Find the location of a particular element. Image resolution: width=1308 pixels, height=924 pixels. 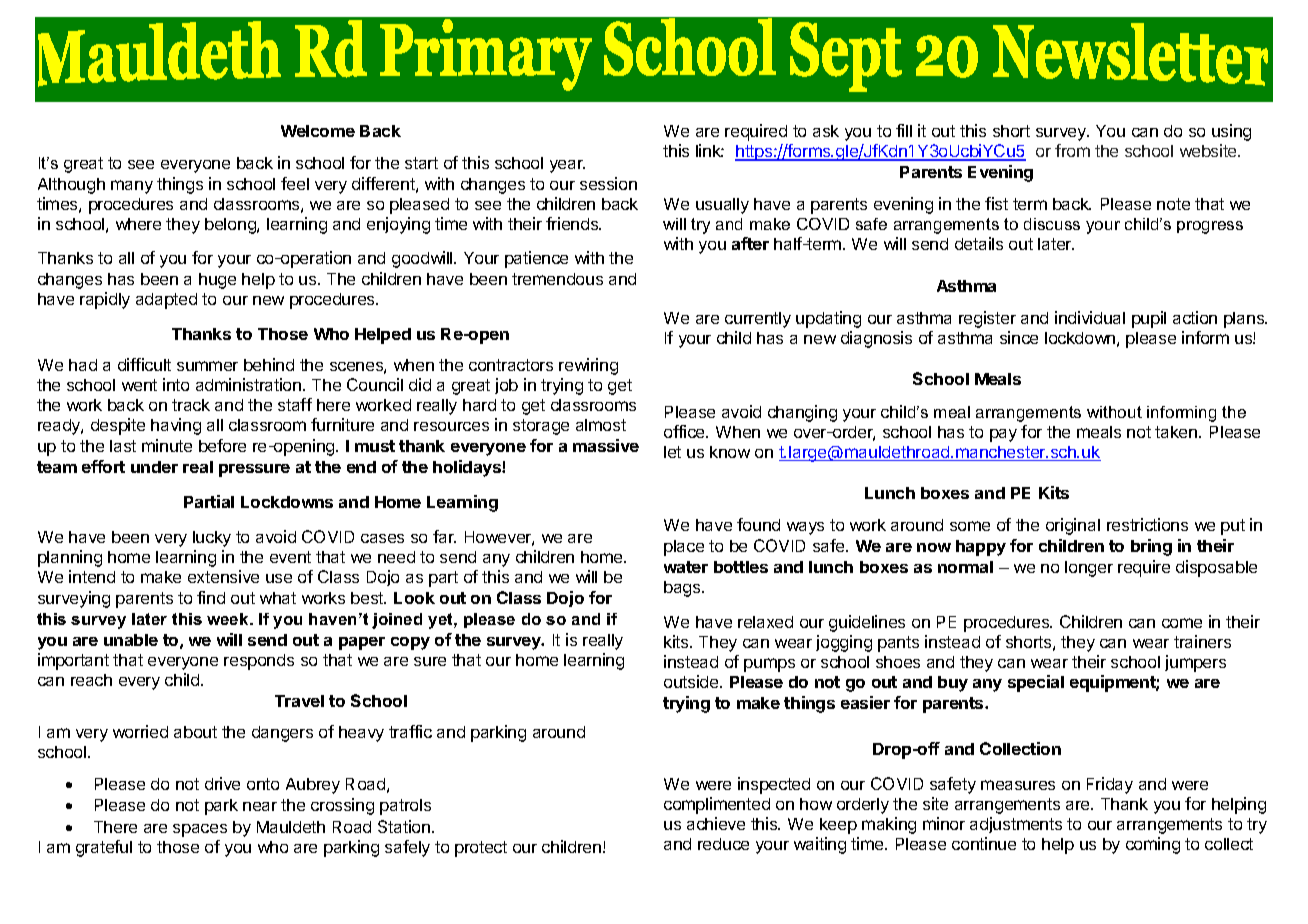

under is located at coordinates (154, 467).
